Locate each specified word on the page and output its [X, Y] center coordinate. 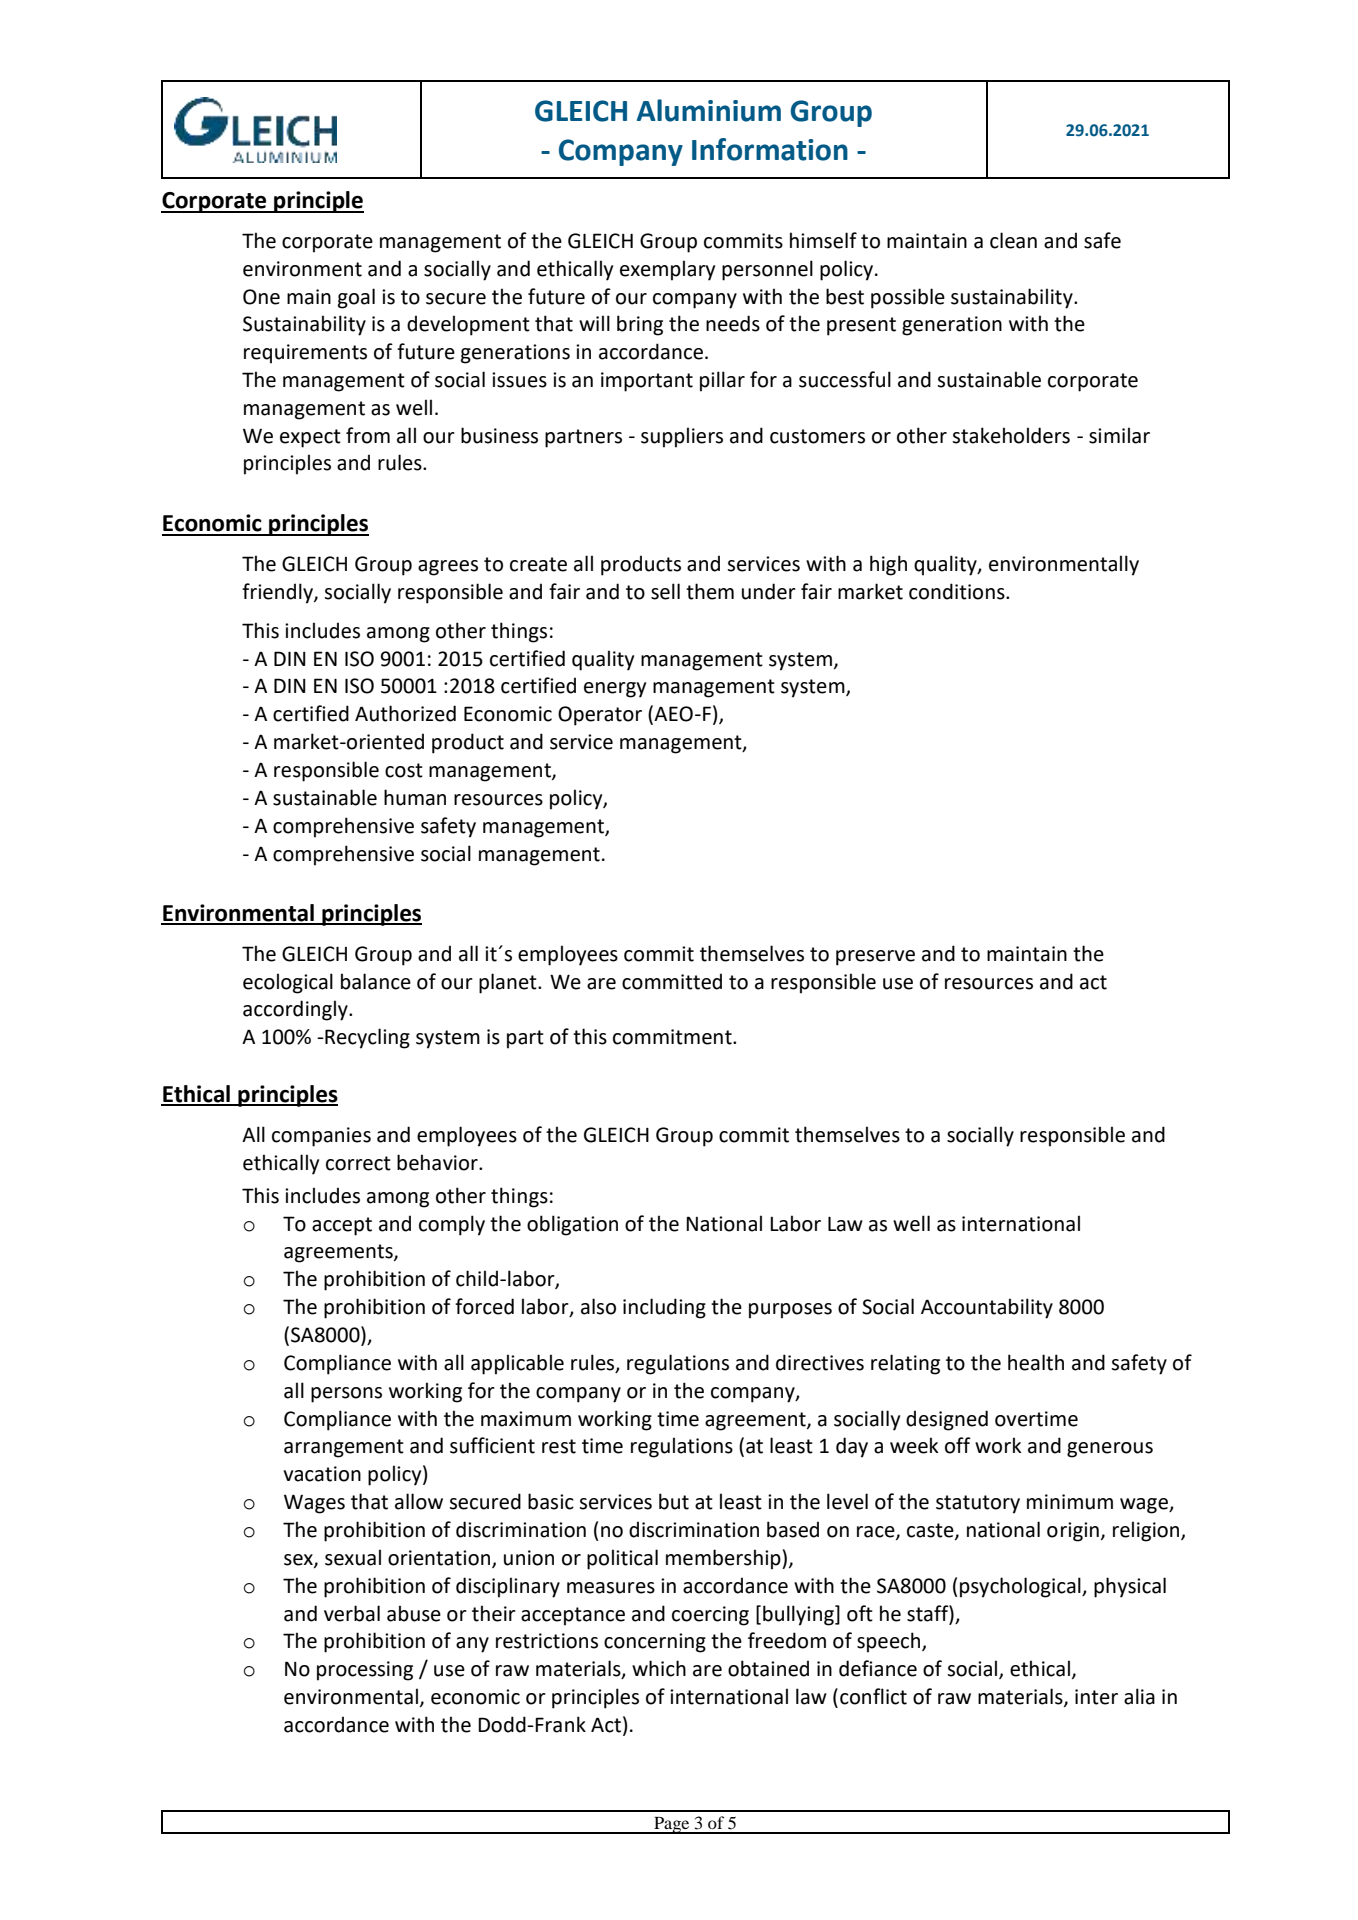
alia [1139, 1696]
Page [672, 1825]
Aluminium [709, 110]
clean [1013, 240]
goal [356, 298]
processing [365, 1671]
